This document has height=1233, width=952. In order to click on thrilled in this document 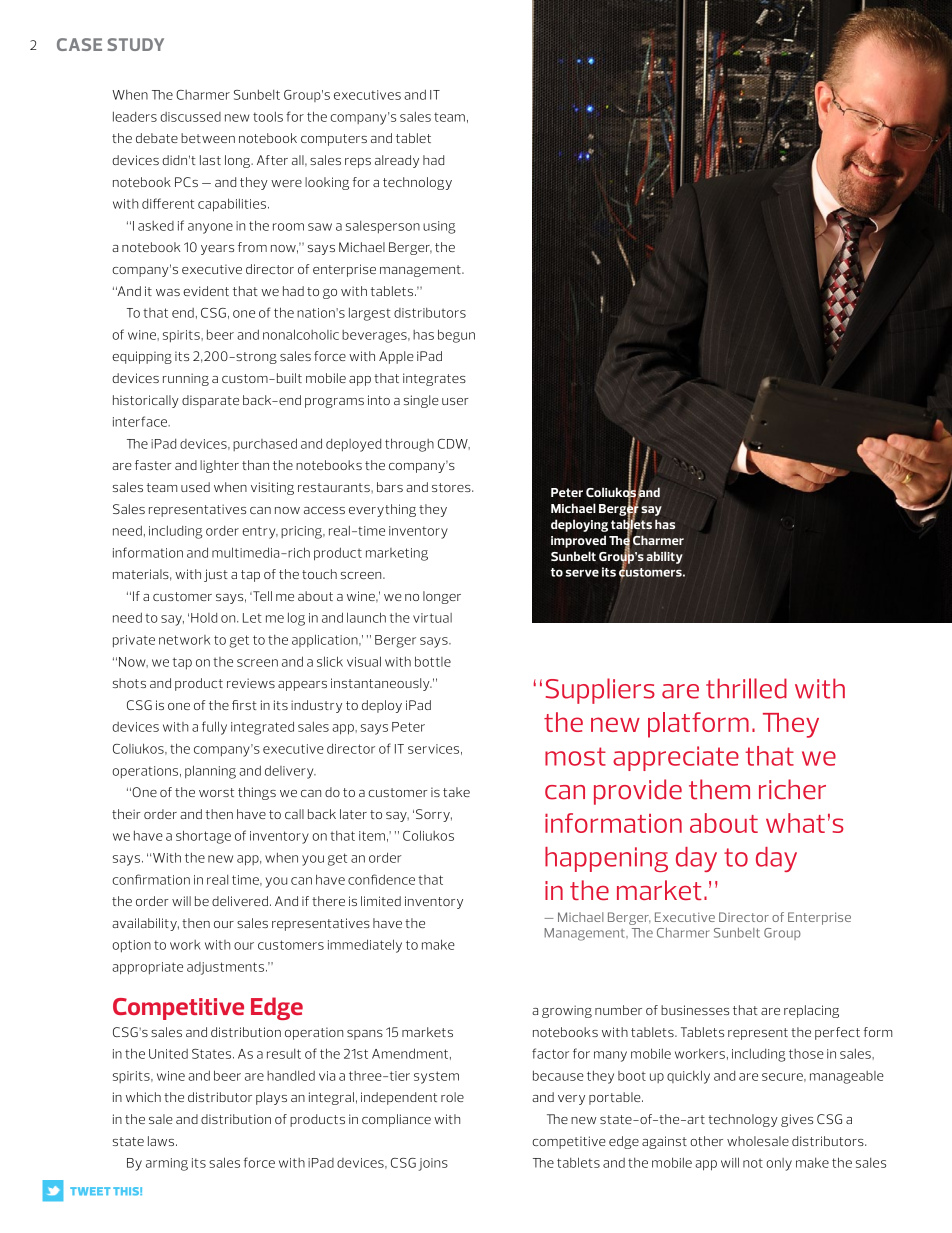, I will do `click(746, 688)`.
